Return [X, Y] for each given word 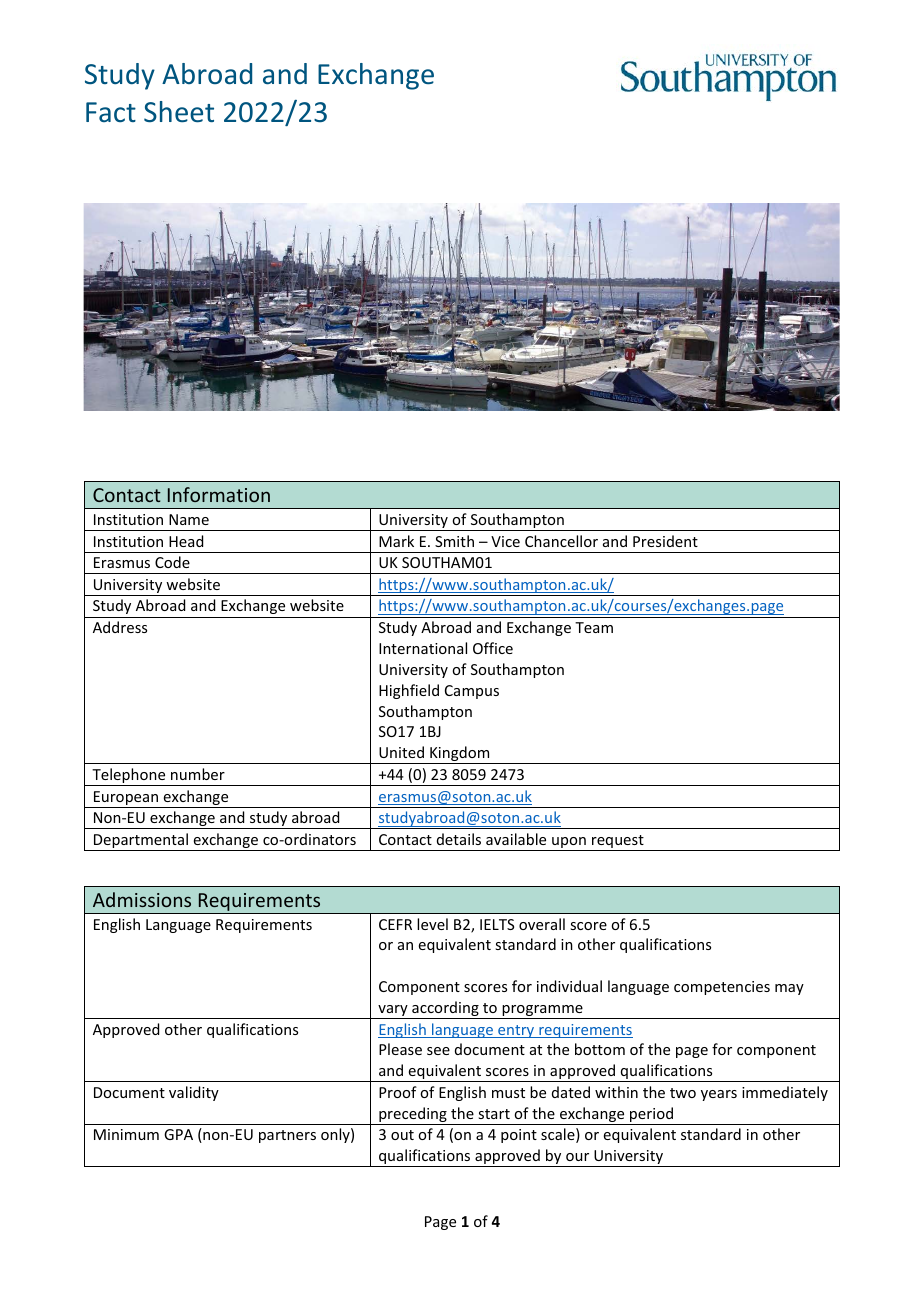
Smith [454, 541]
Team [594, 627]
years [719, 1095]
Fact [111, 112]
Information [219, 494]
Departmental [141, 842]
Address [120, 627]
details [459, 839]
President [665, 541]
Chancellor [561, 541]
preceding [413, 1116]
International [423, 648]
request [618, 843]
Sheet [179, 112]
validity [194, 1093]
